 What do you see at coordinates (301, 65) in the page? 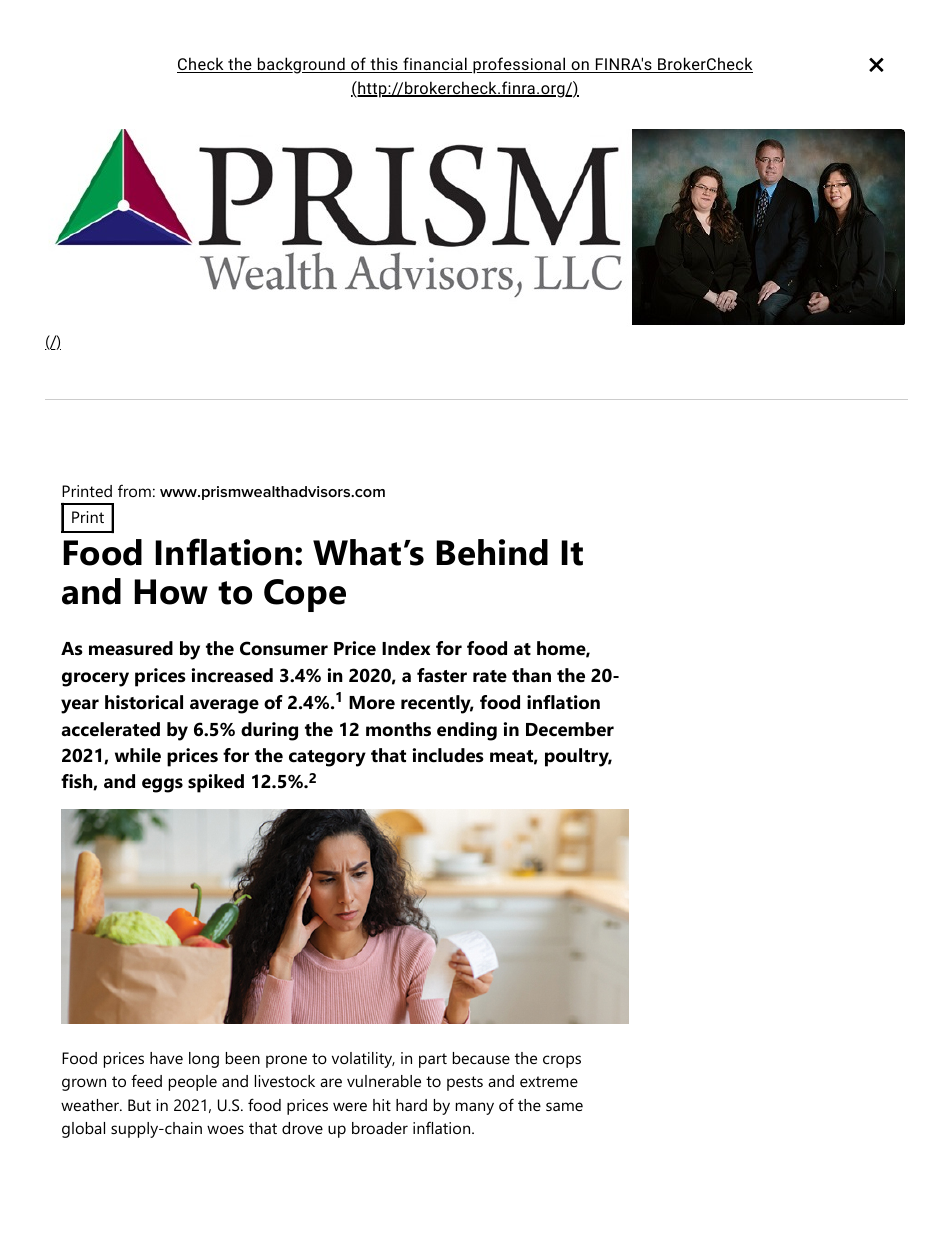
I see `background` at bounding box center [301, 65].
